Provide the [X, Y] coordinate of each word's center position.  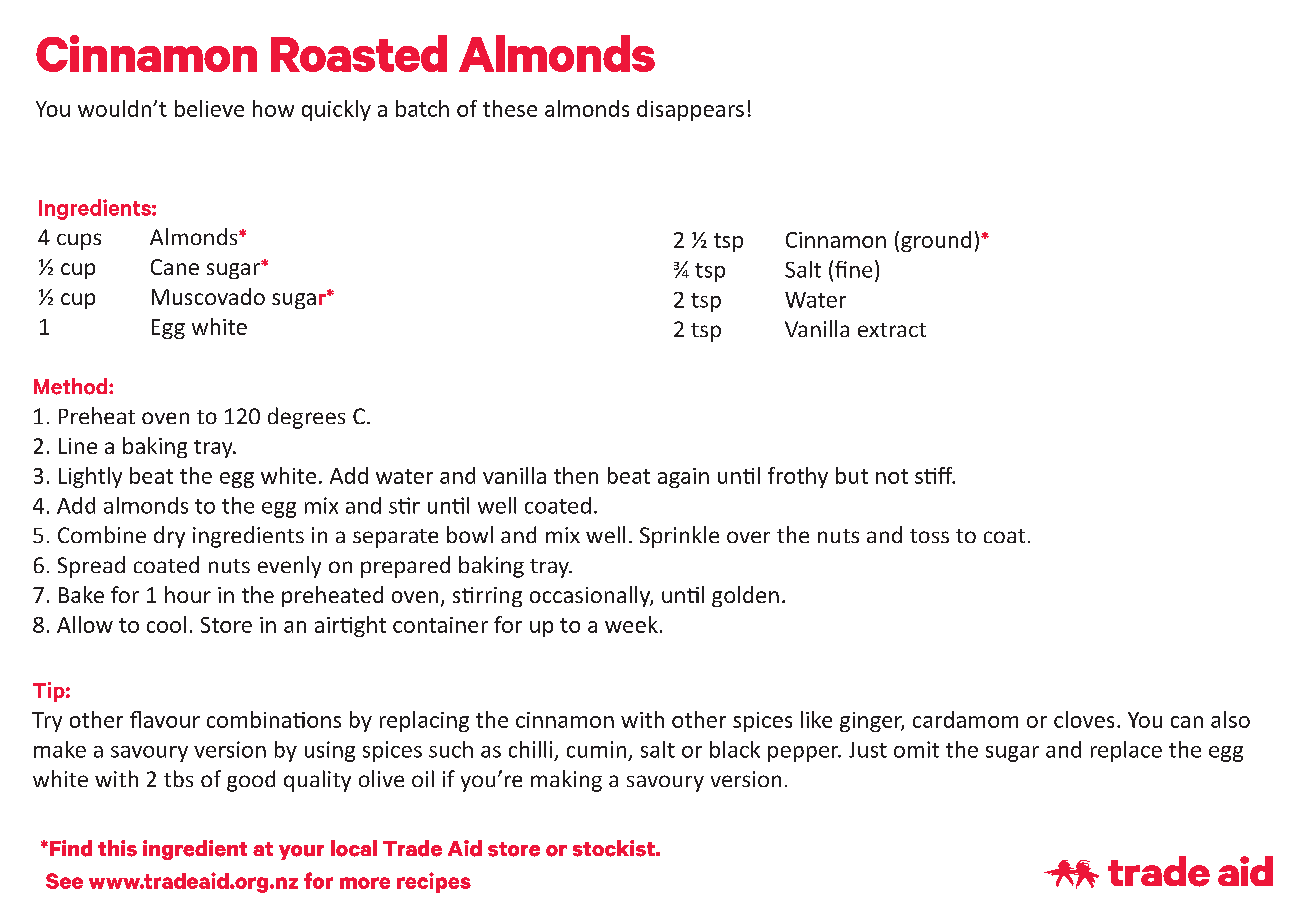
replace [1126, 751]
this [117, 848]
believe [209, 108]
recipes [434, 882]
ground [936, 241]
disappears [690, 110]
